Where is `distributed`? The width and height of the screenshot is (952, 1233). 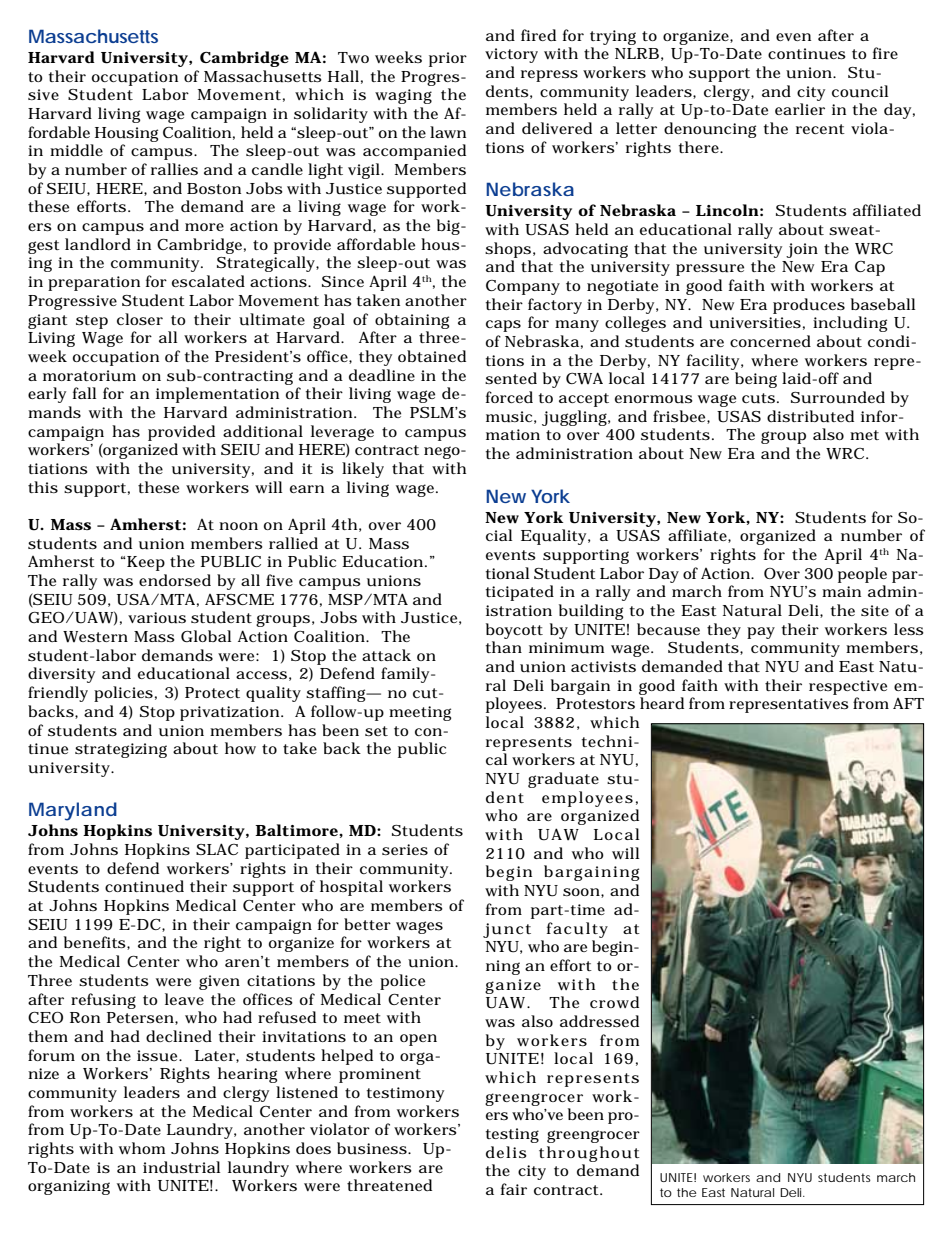 distributed is located at coordinates (810, 416).
